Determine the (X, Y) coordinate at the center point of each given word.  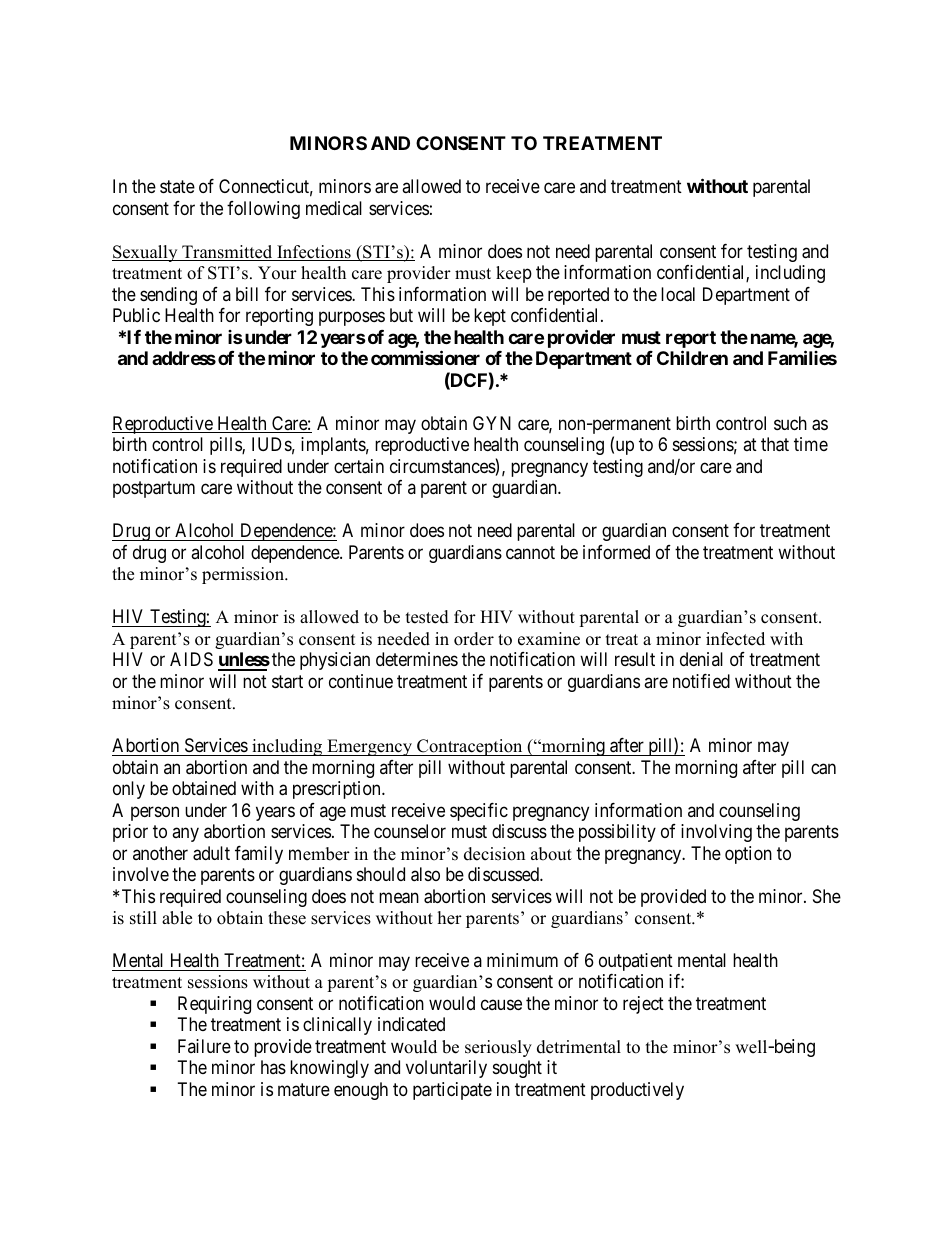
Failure (204, 1046)
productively (637, 1091)
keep (514, 274)
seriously (498, 1048)
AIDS (191, 659)
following (263, 210)
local (678, 294)
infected (735, 639)
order (474, 639)
